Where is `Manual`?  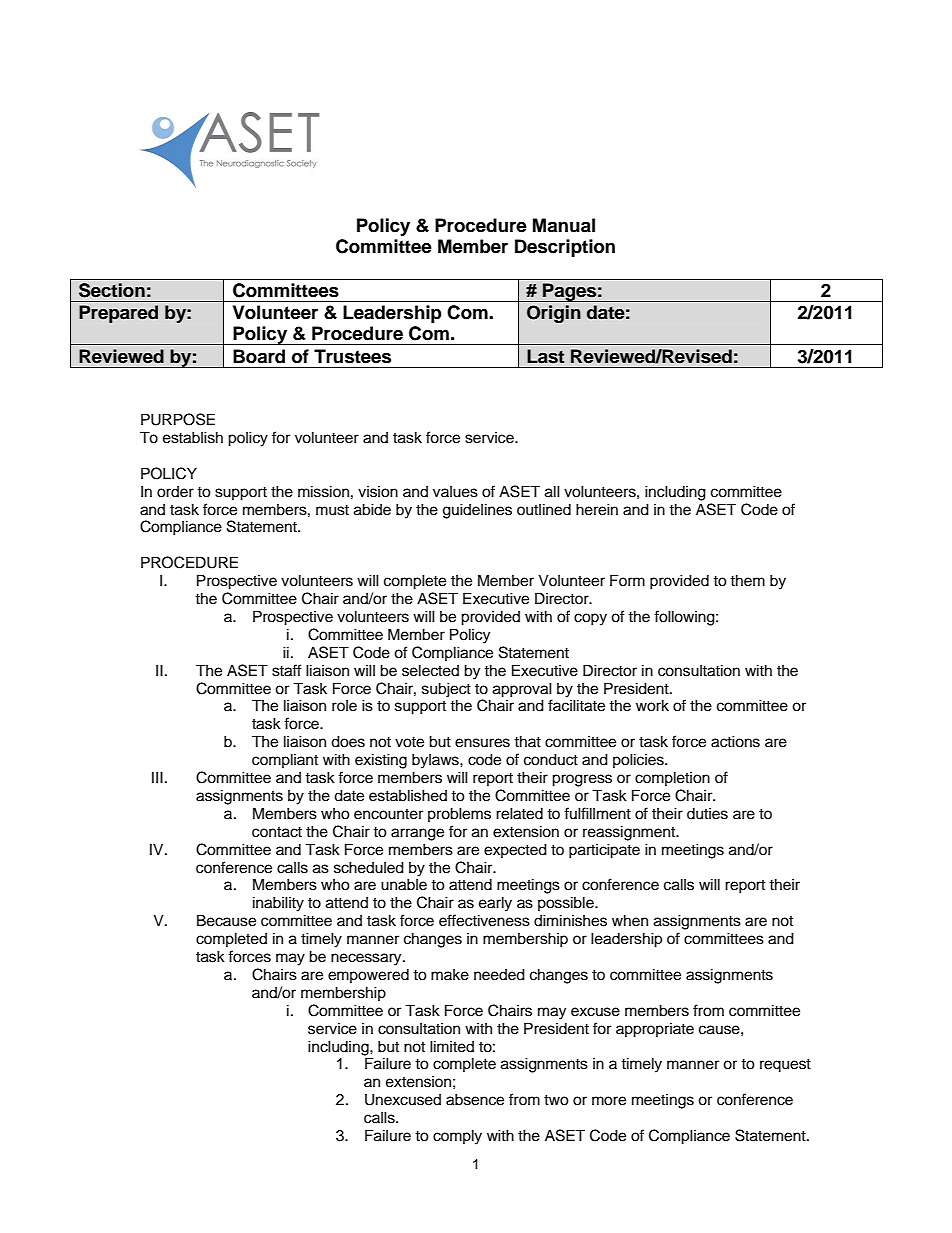
Manual is located at coordinates (564, 225).
